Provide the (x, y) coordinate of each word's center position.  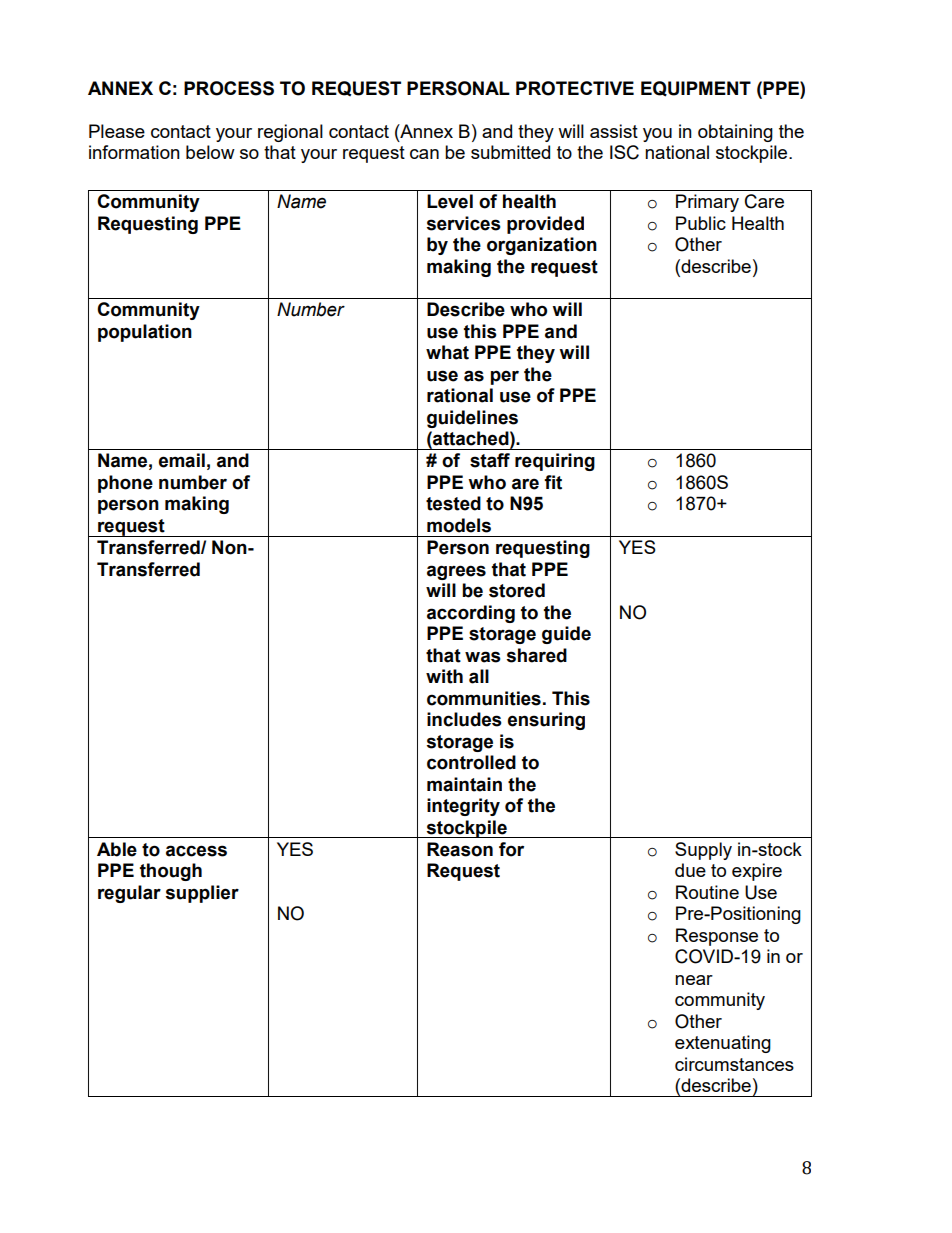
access (196, 851)
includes (464, 719)
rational (460, 395)
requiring (555, 462)
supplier (202, 894)
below (210, 152)
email (182, 460)
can (424, 154)
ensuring (546, 721)
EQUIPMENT (696, 89)
